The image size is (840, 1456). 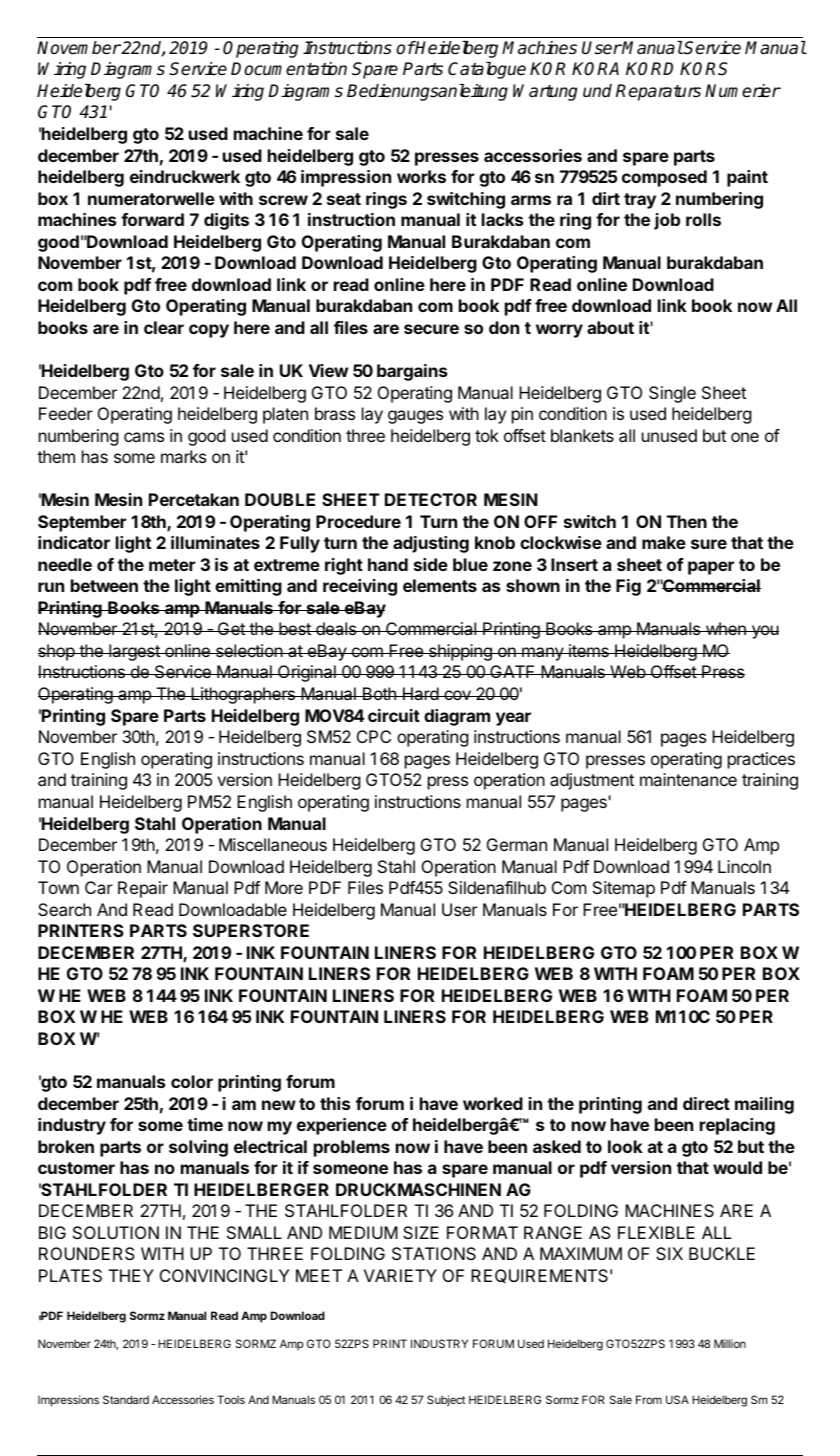 I want to click on Standard, so click(x=126, y=1399).
